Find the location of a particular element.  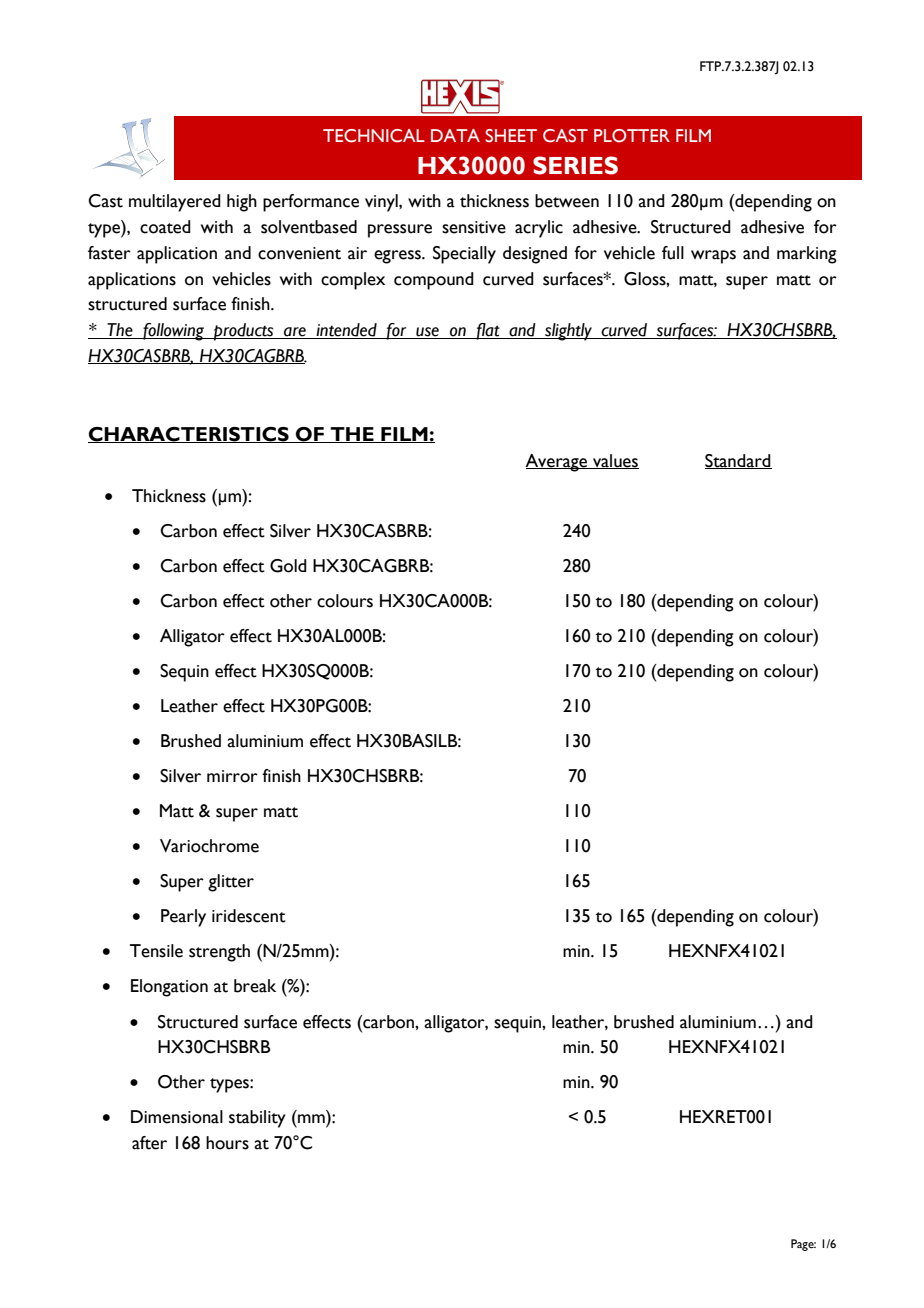

PLOTTER is located at coordinates (632, 136).
